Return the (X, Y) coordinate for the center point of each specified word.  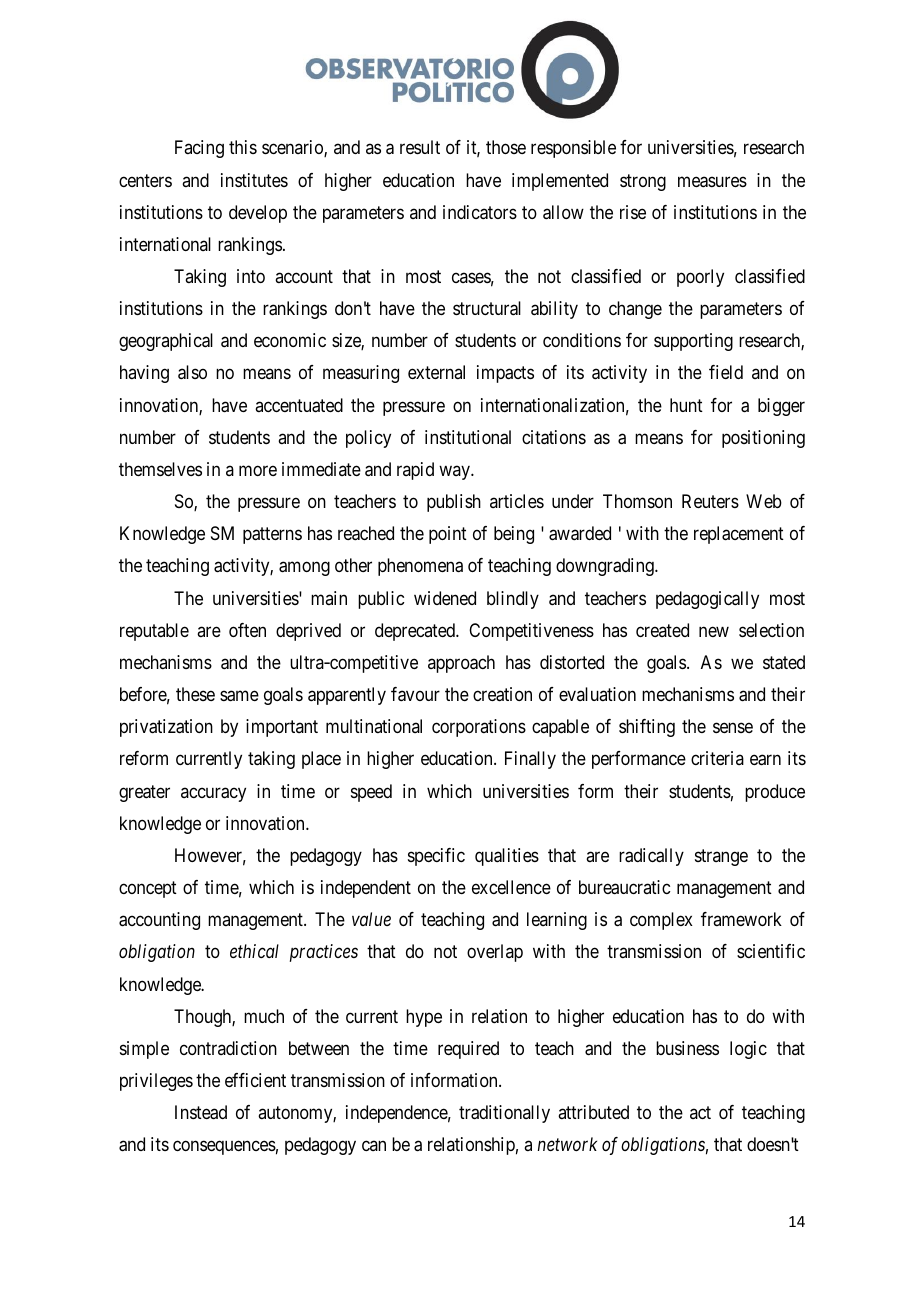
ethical (254, 951)
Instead (201, 1112)
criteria (717, 758)
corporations (479, 728)
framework (741, 919)
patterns (272, 535)
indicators (480, 212)
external (436, 372)
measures (712, 182)
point (448, 535)
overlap (495, 953)
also (192, 372)
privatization (166, 728)
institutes (254, 180)
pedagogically (707, 600)
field (726, 372)
